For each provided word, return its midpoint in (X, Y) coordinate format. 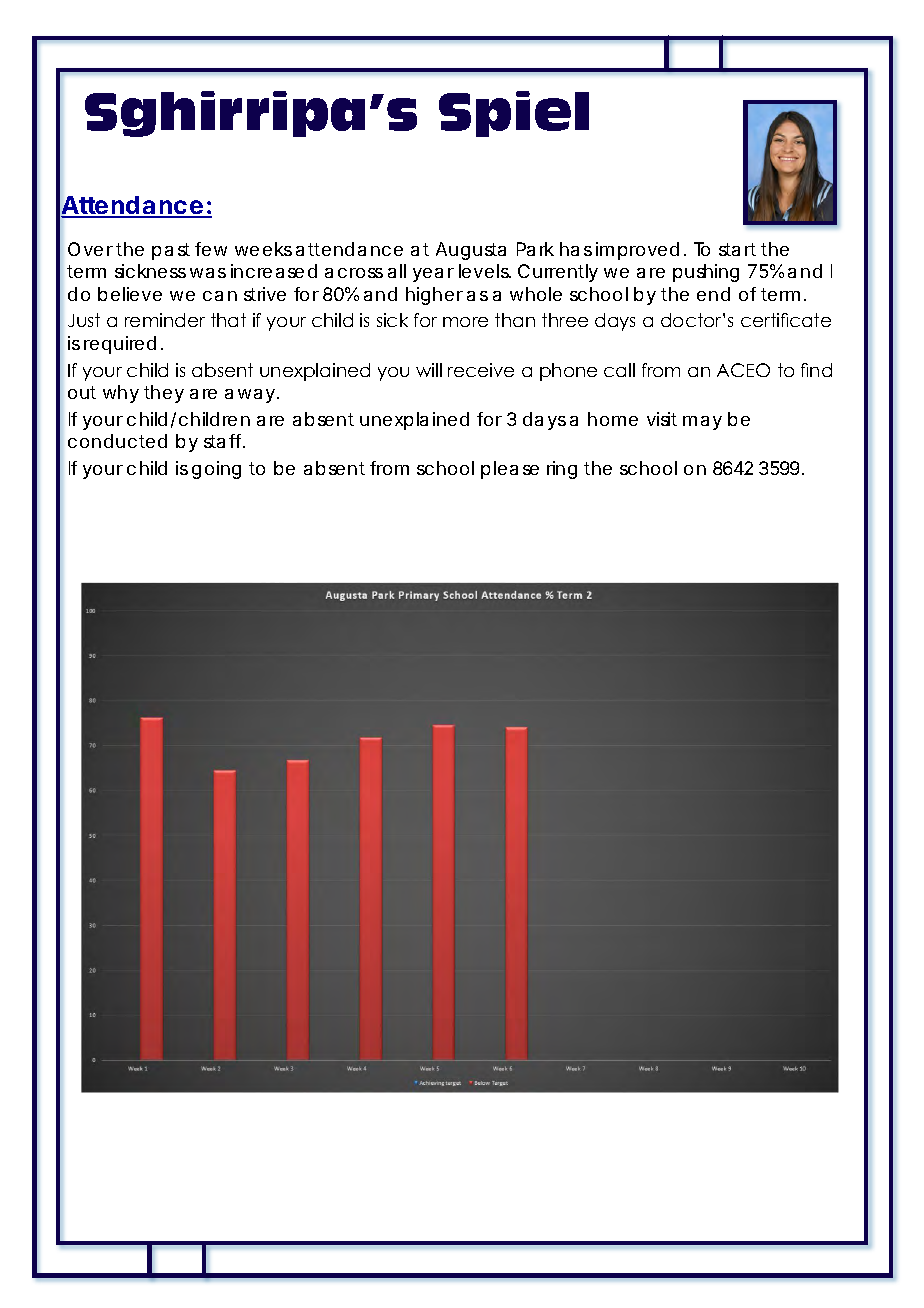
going (216, 470)
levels (485, 271)
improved (640, 251)
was (208, 273)
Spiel (514, 114)
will (429, 370)
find (816, 370)
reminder (165, 320)
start (737, 249)
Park (535, 249)
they (164, 394)
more (465, 322)
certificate (786, 320)
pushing (706, 273)
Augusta (471, 251)
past (171, 251)
